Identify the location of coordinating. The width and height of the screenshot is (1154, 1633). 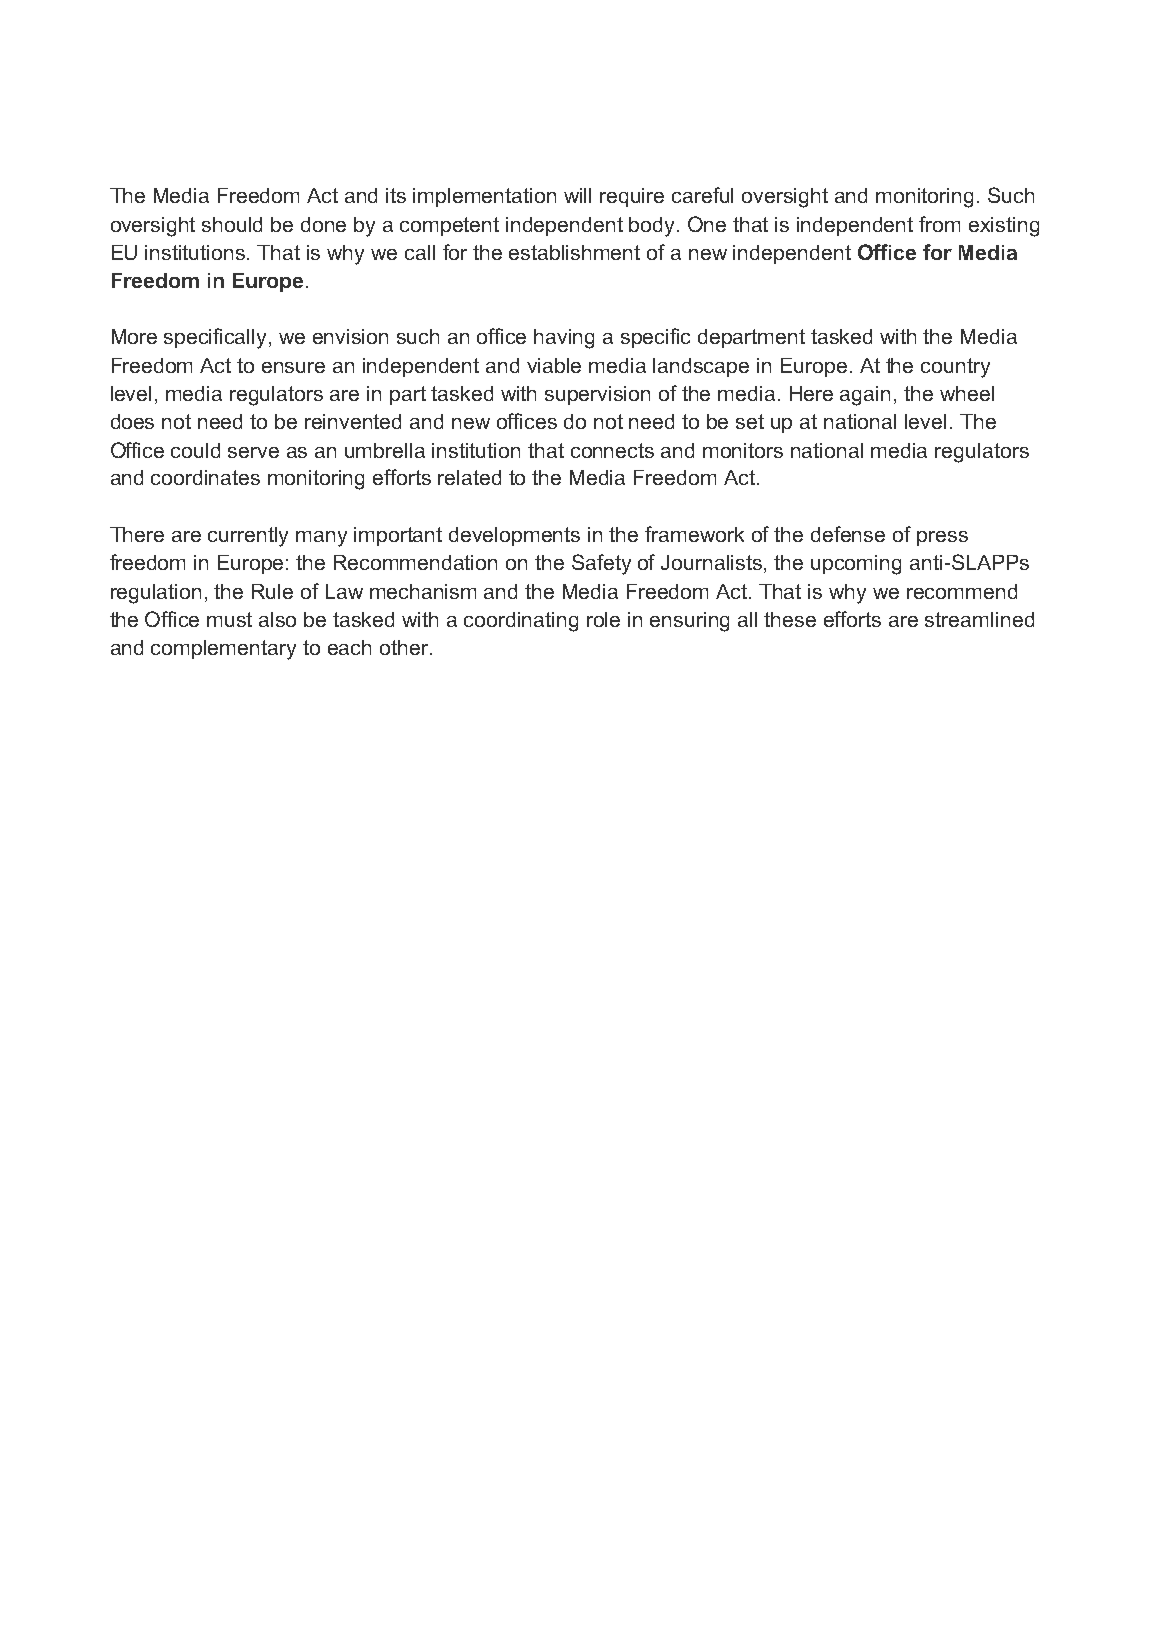
(521, 622).
